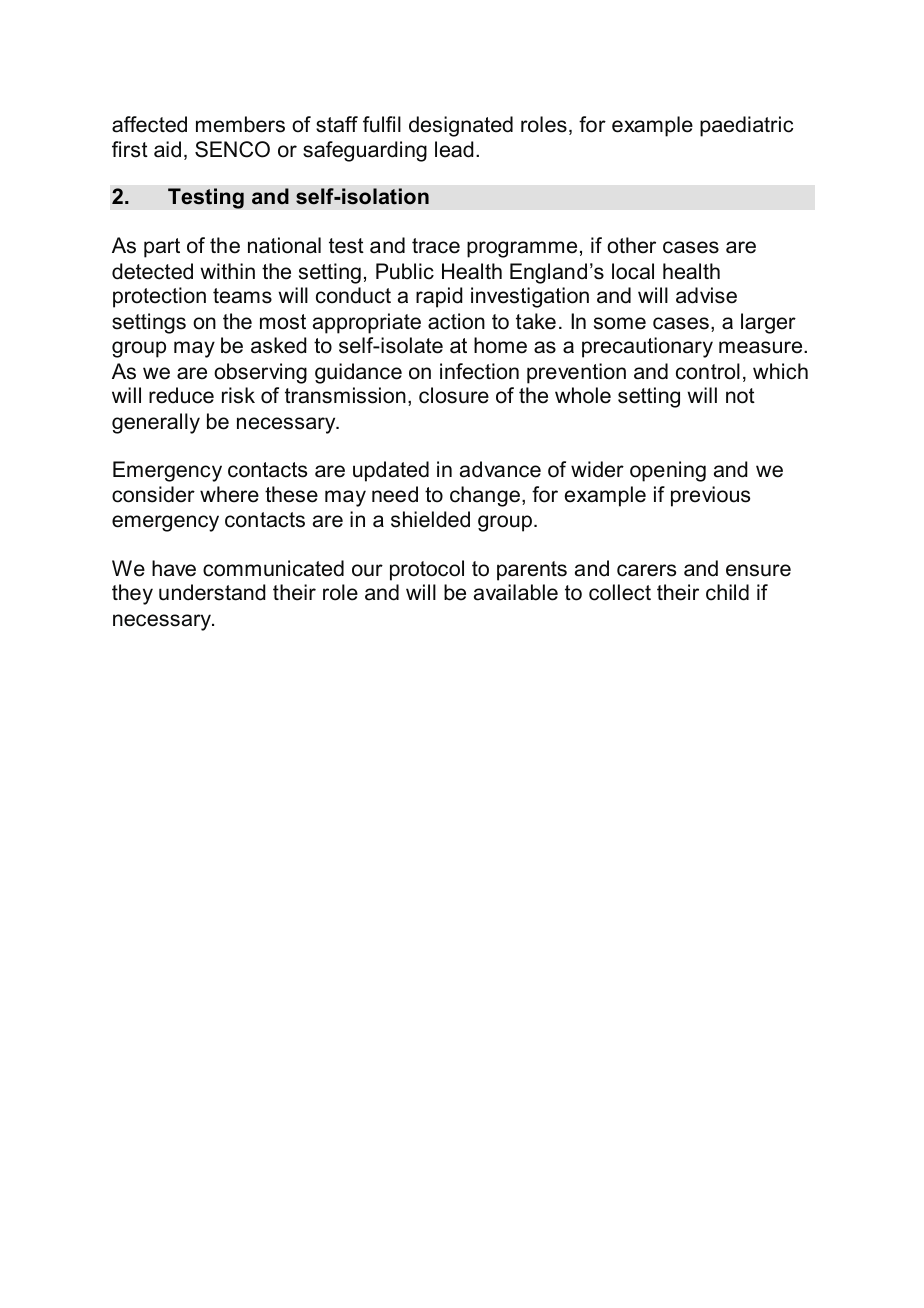  I want to click on closure, so click(454, 395).
